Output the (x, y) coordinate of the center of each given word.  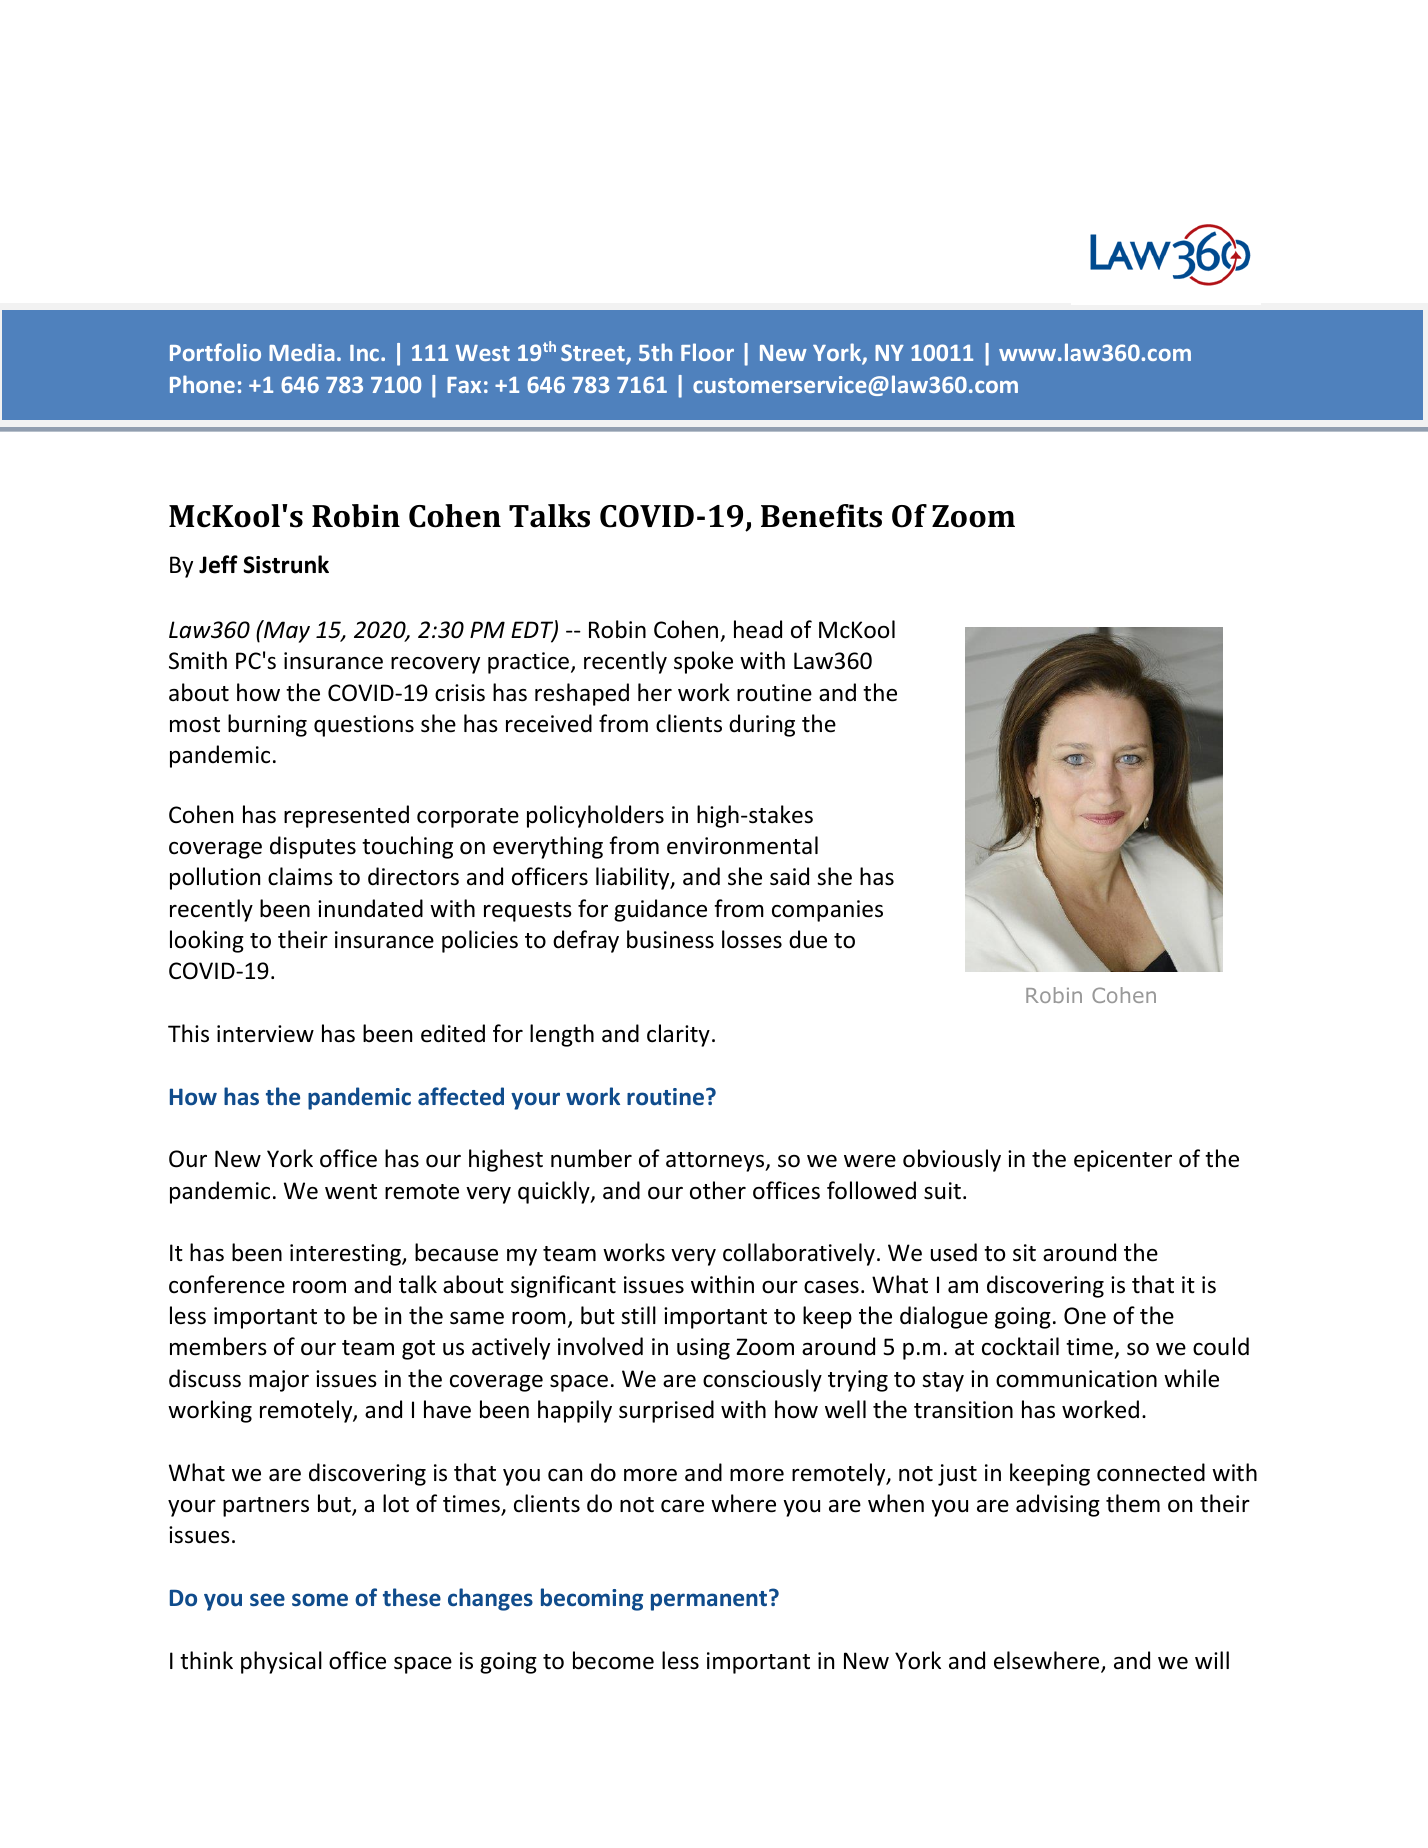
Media (301, 352)
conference (227, 1284)
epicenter (1123, 1161)
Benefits (821, 516)
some (320, 1600)
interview (265, 1034)
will (1212, 1660)
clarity (678, 1035)
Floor (707, 352)
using (703, 1349)
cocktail (1020, 1346)
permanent (710, 1600)
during (762, 725)
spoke (703, 662)
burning (267, 725)
